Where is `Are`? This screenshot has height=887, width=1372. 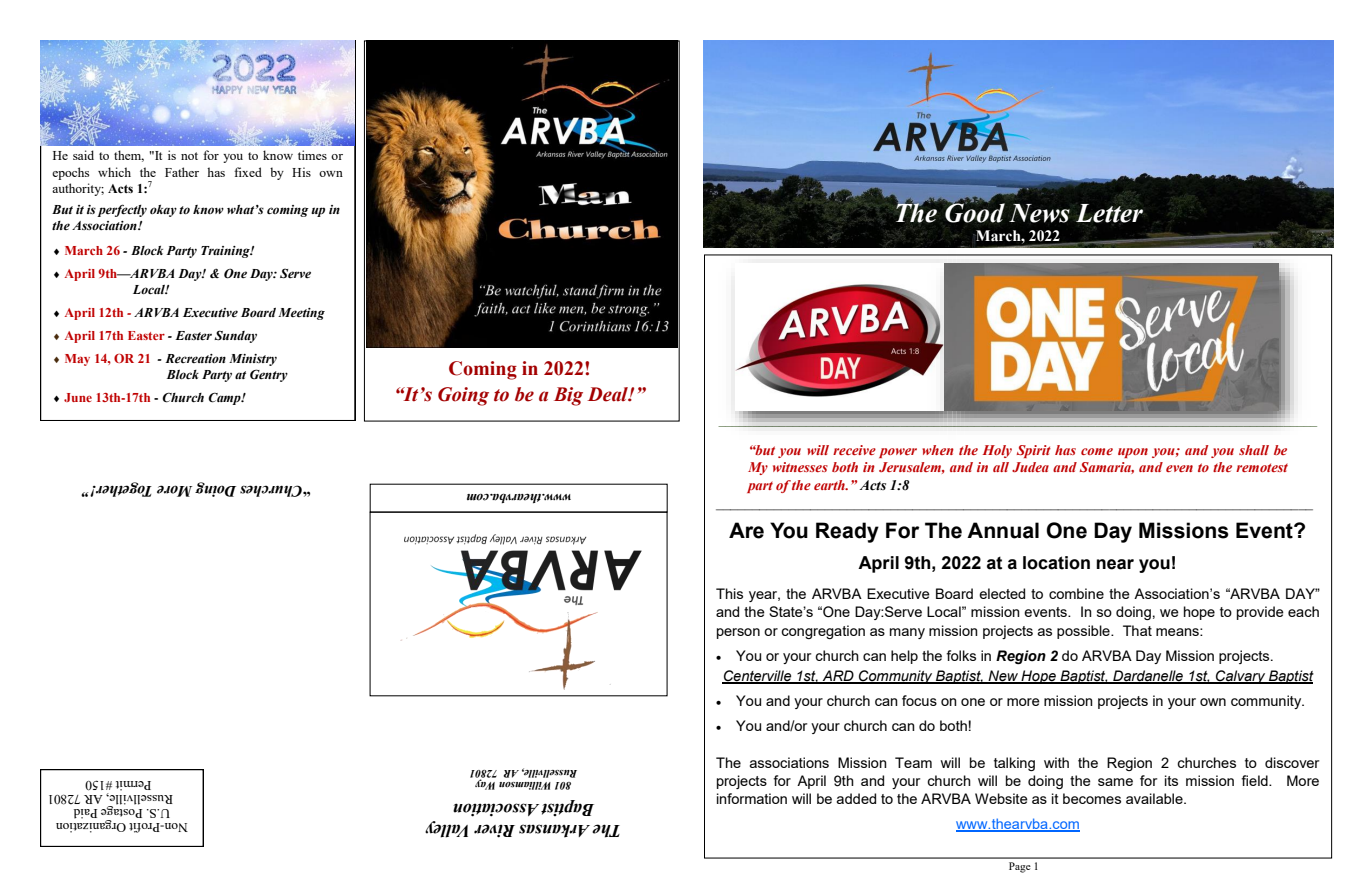
Are is located at coordinates (746, 530).
